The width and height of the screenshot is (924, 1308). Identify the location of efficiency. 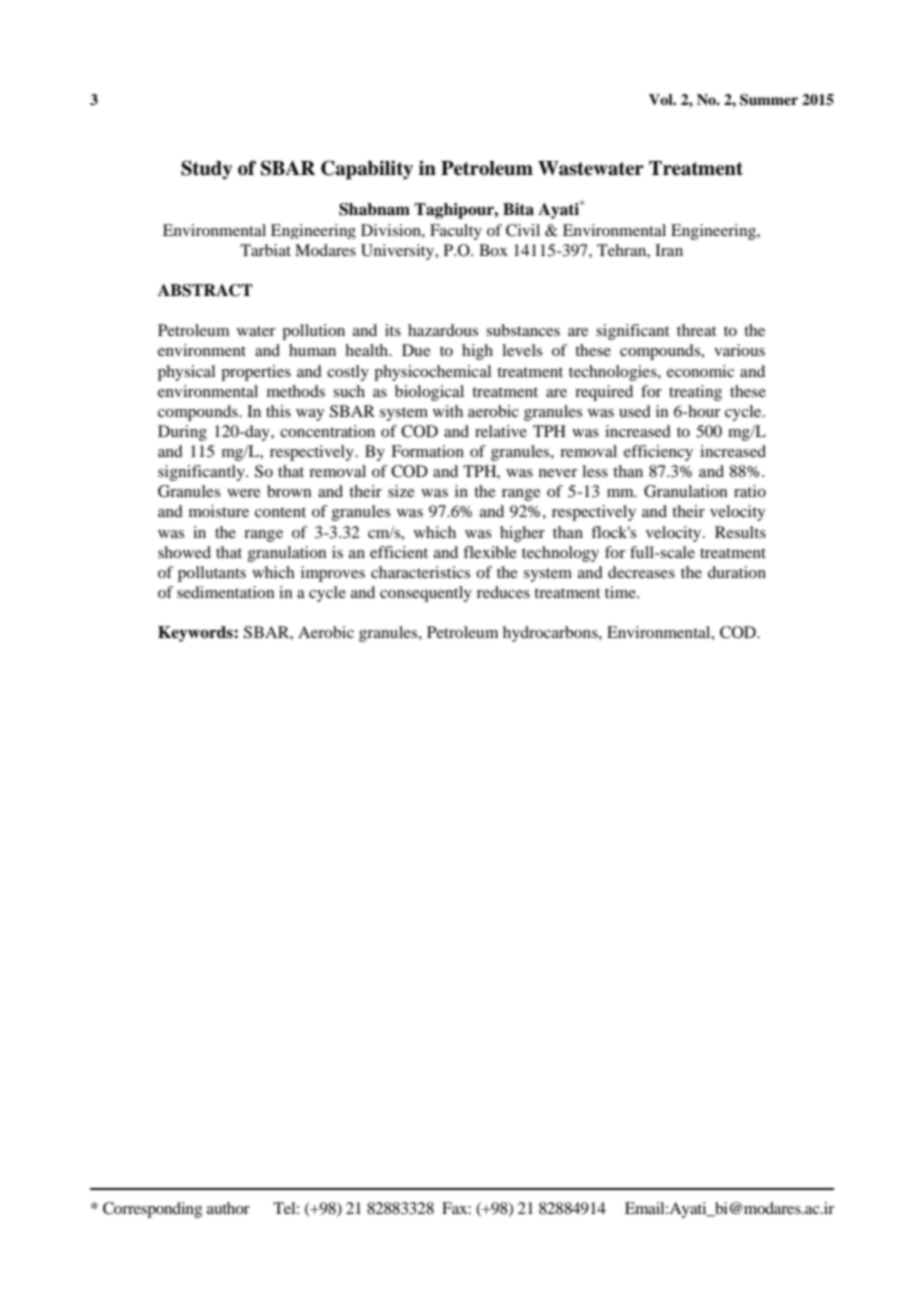
(658, 453).
